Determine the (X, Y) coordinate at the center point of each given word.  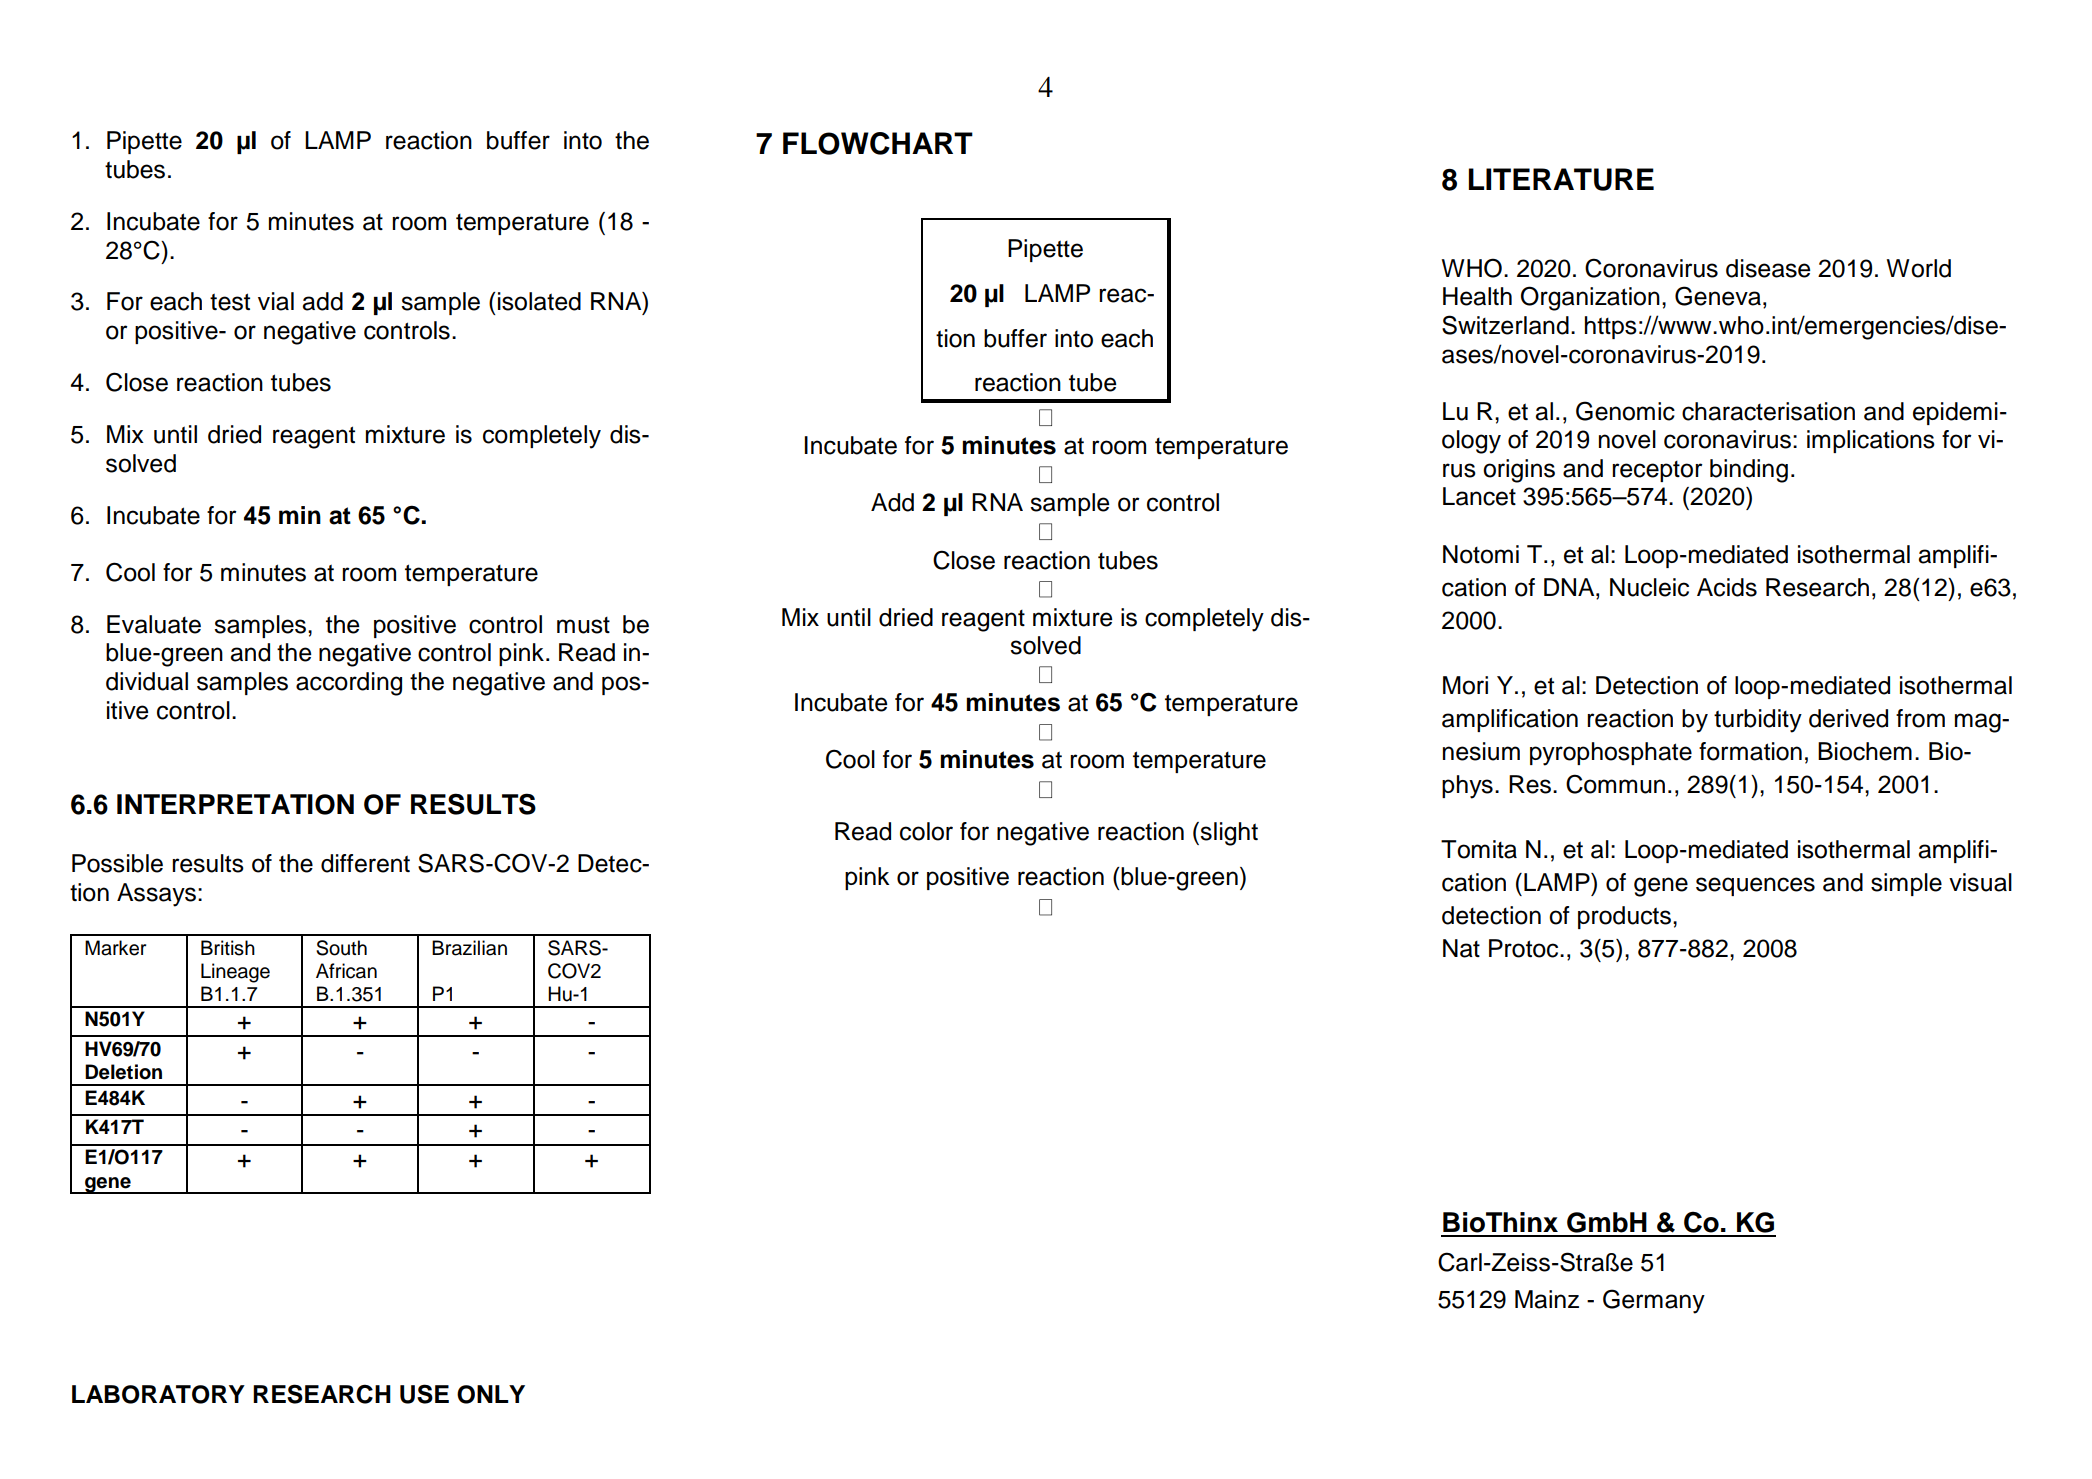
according (349, 684)
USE (424, 1394)
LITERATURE (1561, 179)
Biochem (1865, 751)
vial (276, 301)
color (926, 831)
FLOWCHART (878, 143)
